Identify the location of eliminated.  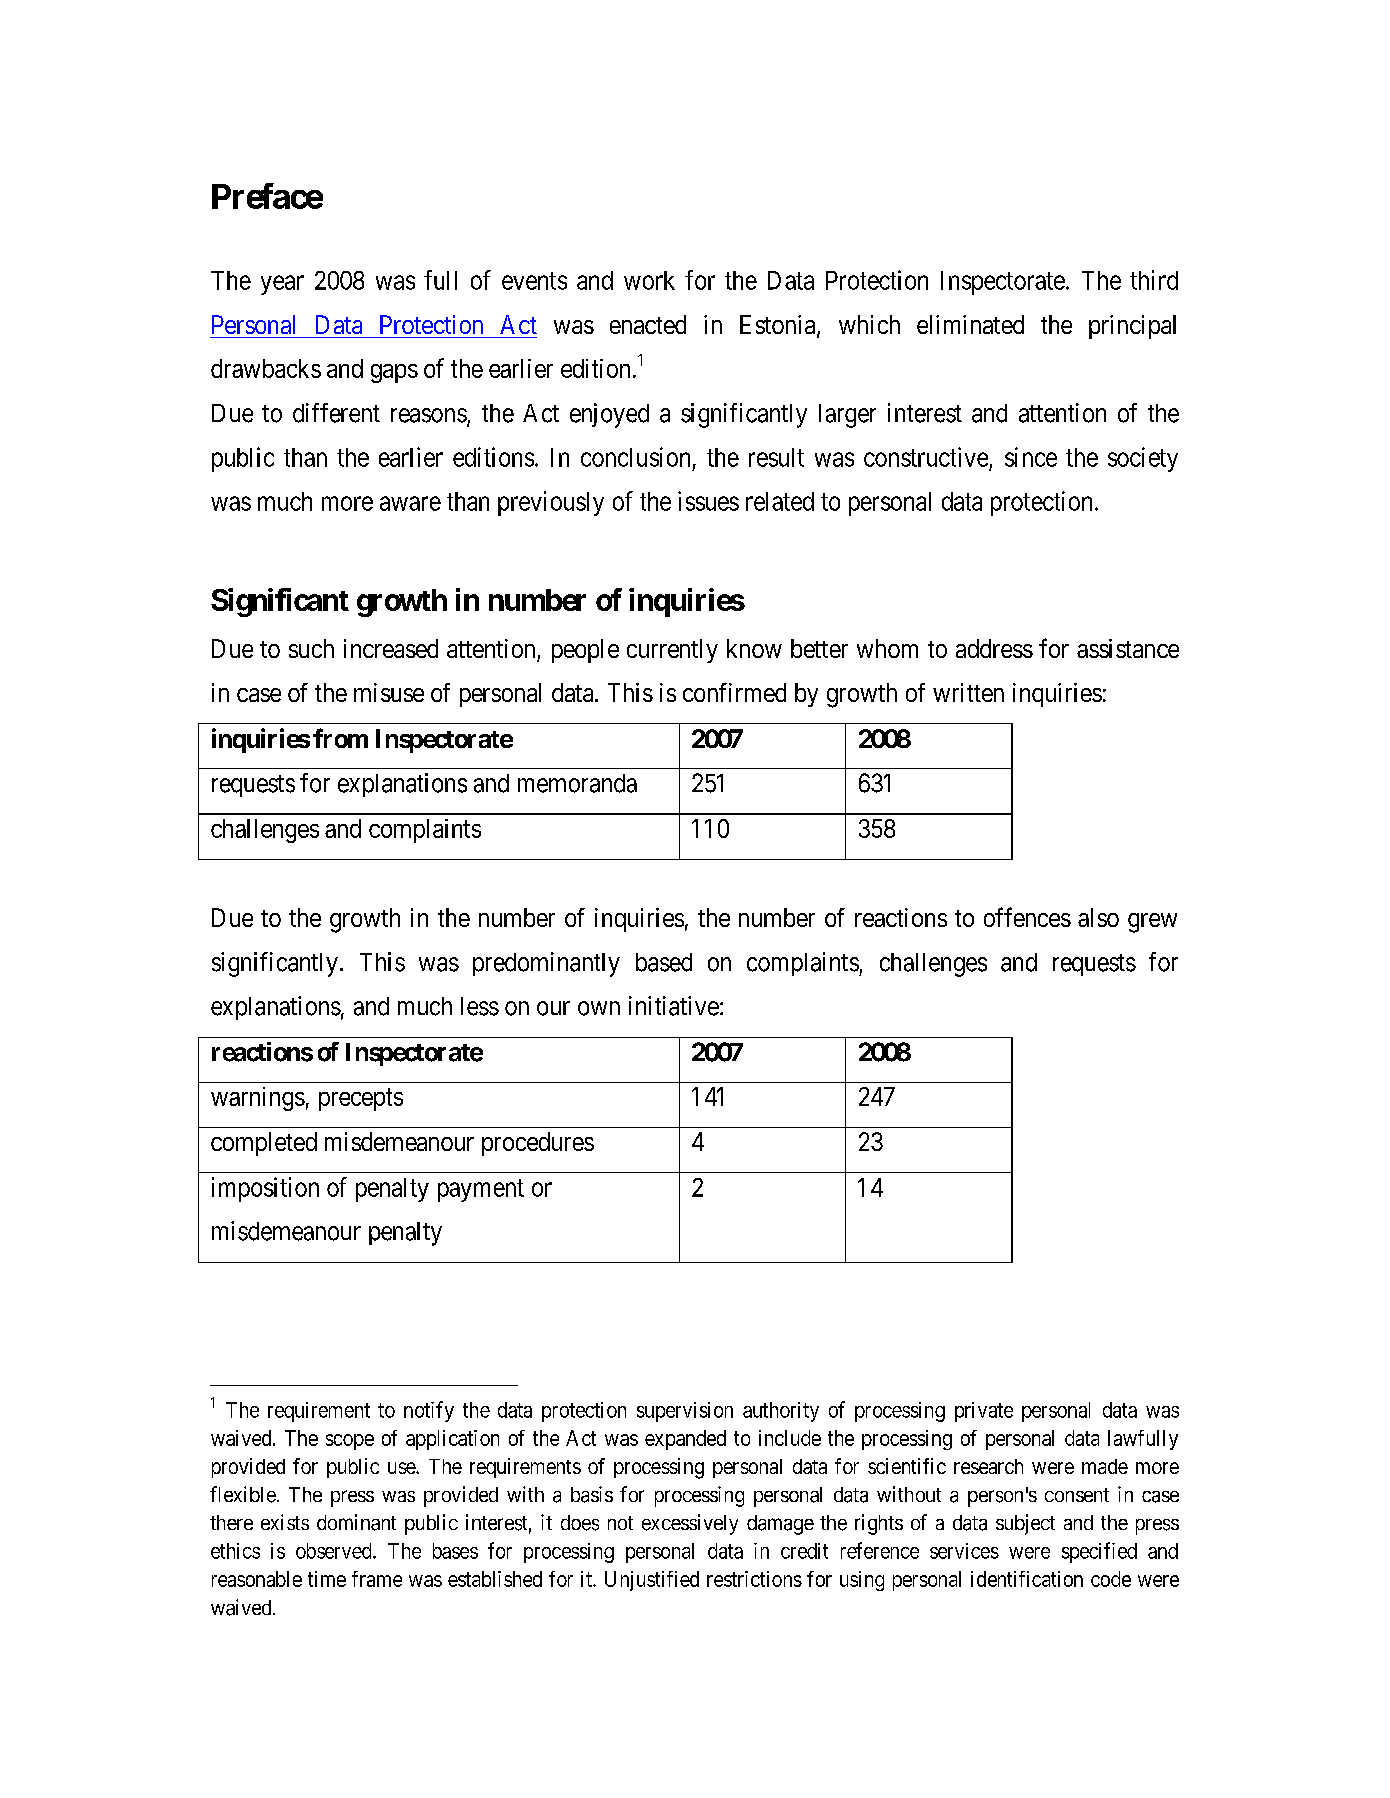
(970, 324).
